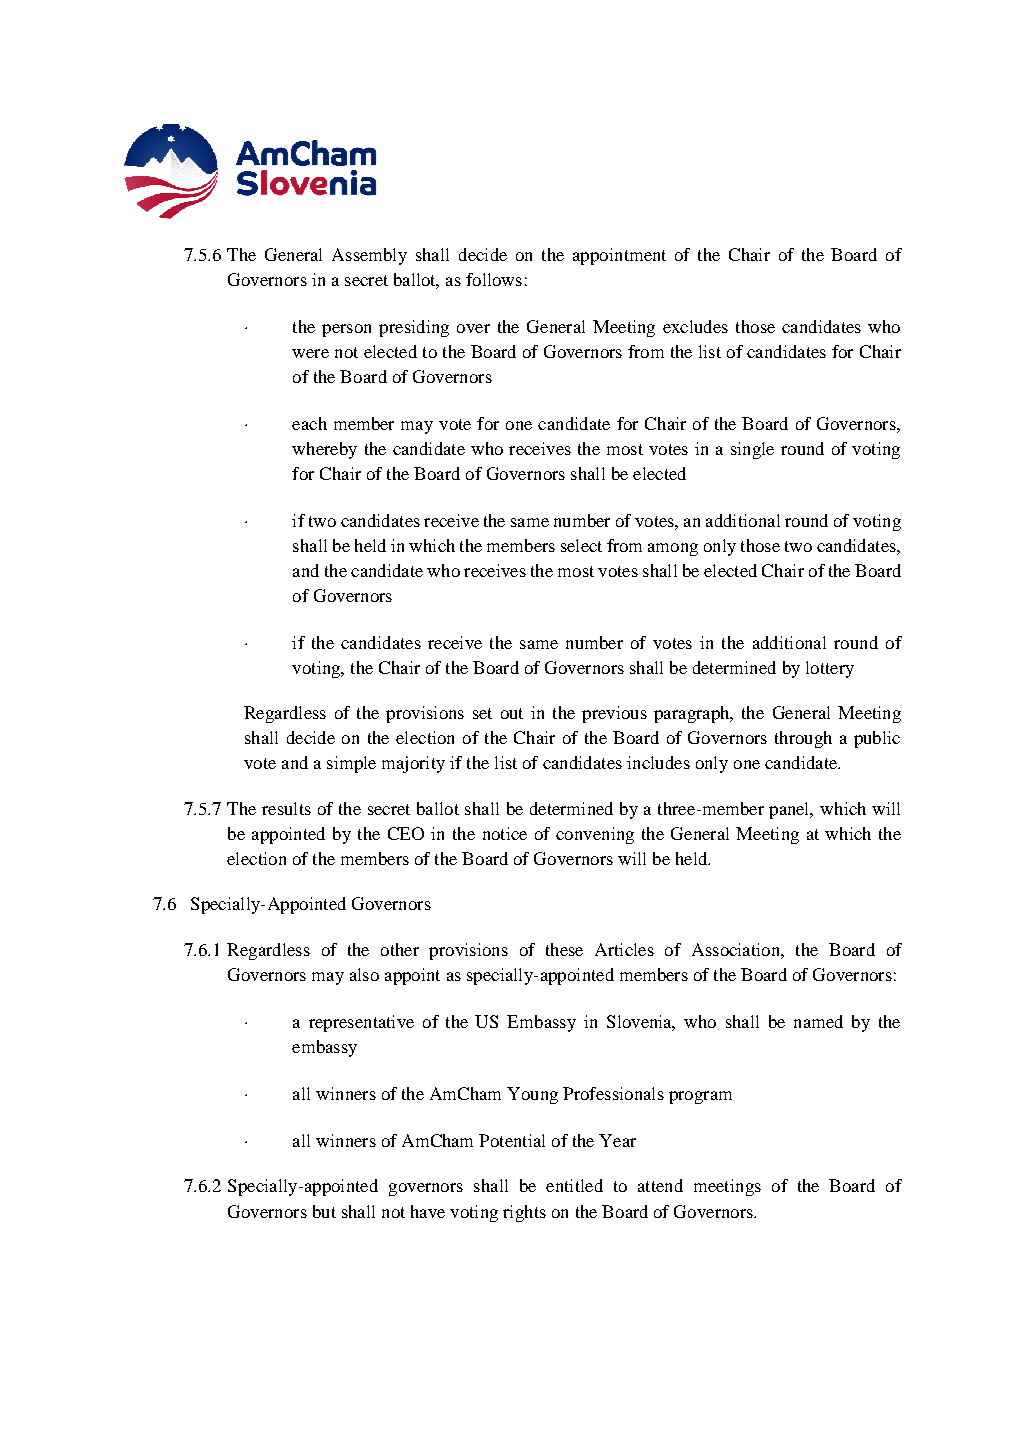 The height and width of the image is (1446, 1023). Describe the element at coordinates (660, 1185) in the image. I see `attend` at that location.
